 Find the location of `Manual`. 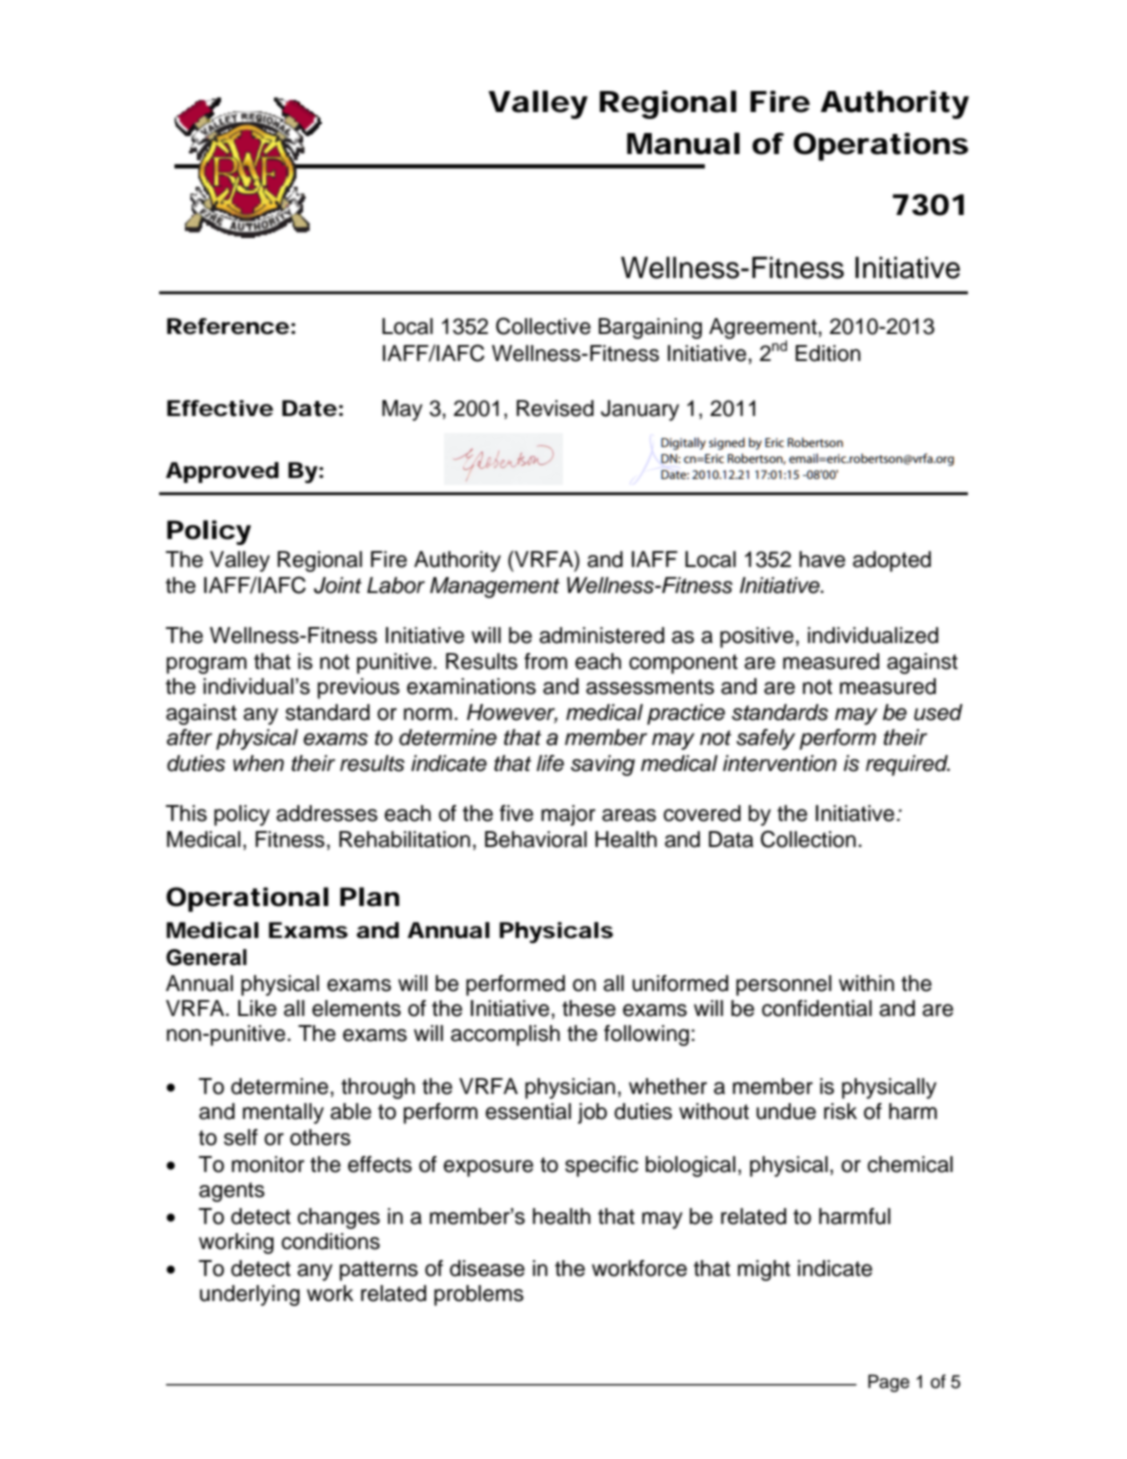

Manual is located at coordinates (683, 143).
